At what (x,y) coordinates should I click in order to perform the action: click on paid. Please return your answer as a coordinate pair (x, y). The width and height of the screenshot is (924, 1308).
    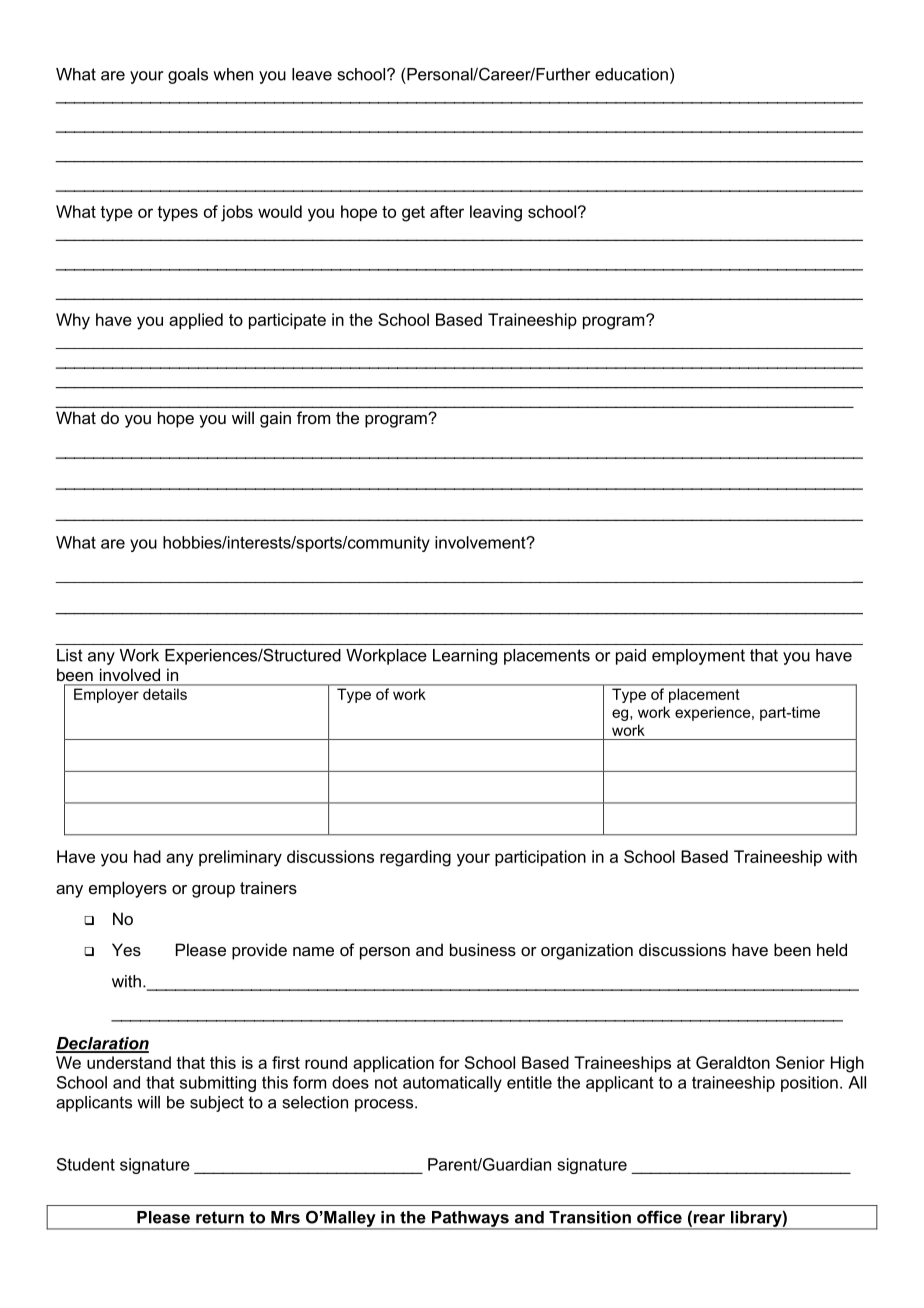
    Looking at the image, I should click on (631, 657).
